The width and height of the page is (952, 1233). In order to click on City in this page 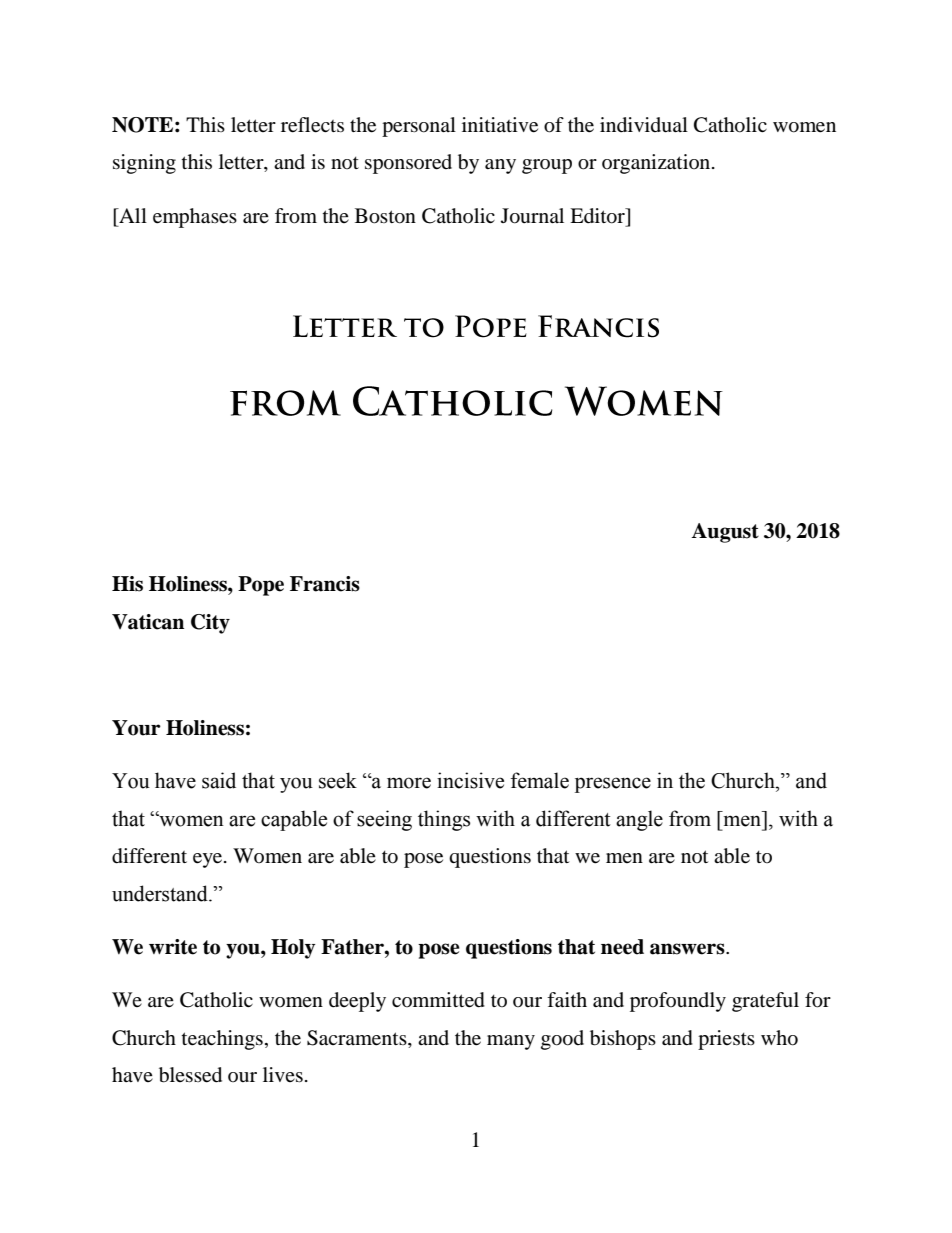, I will do `click(210, 624)`.
